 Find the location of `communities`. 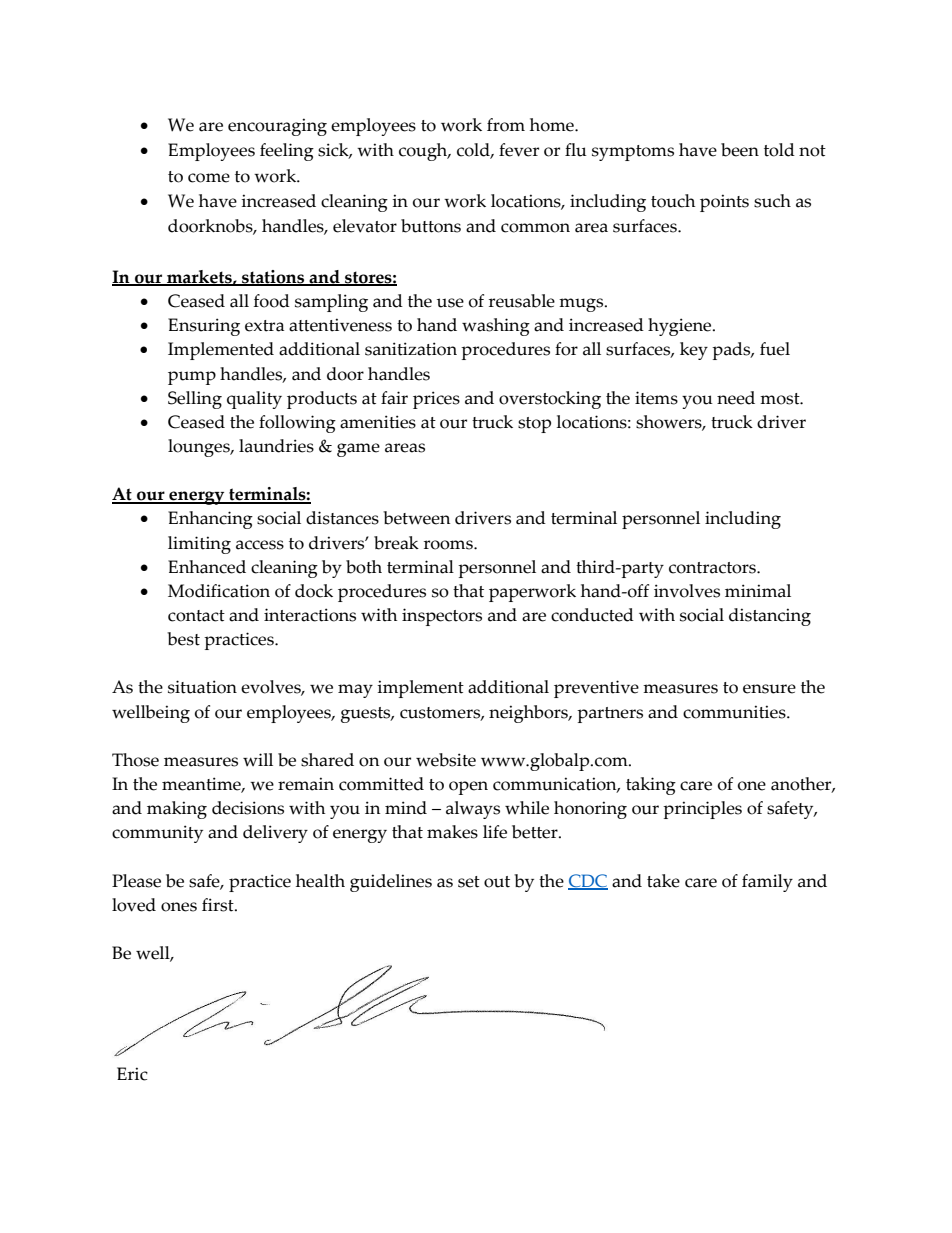

communities is located at coordinates (735, 712).
